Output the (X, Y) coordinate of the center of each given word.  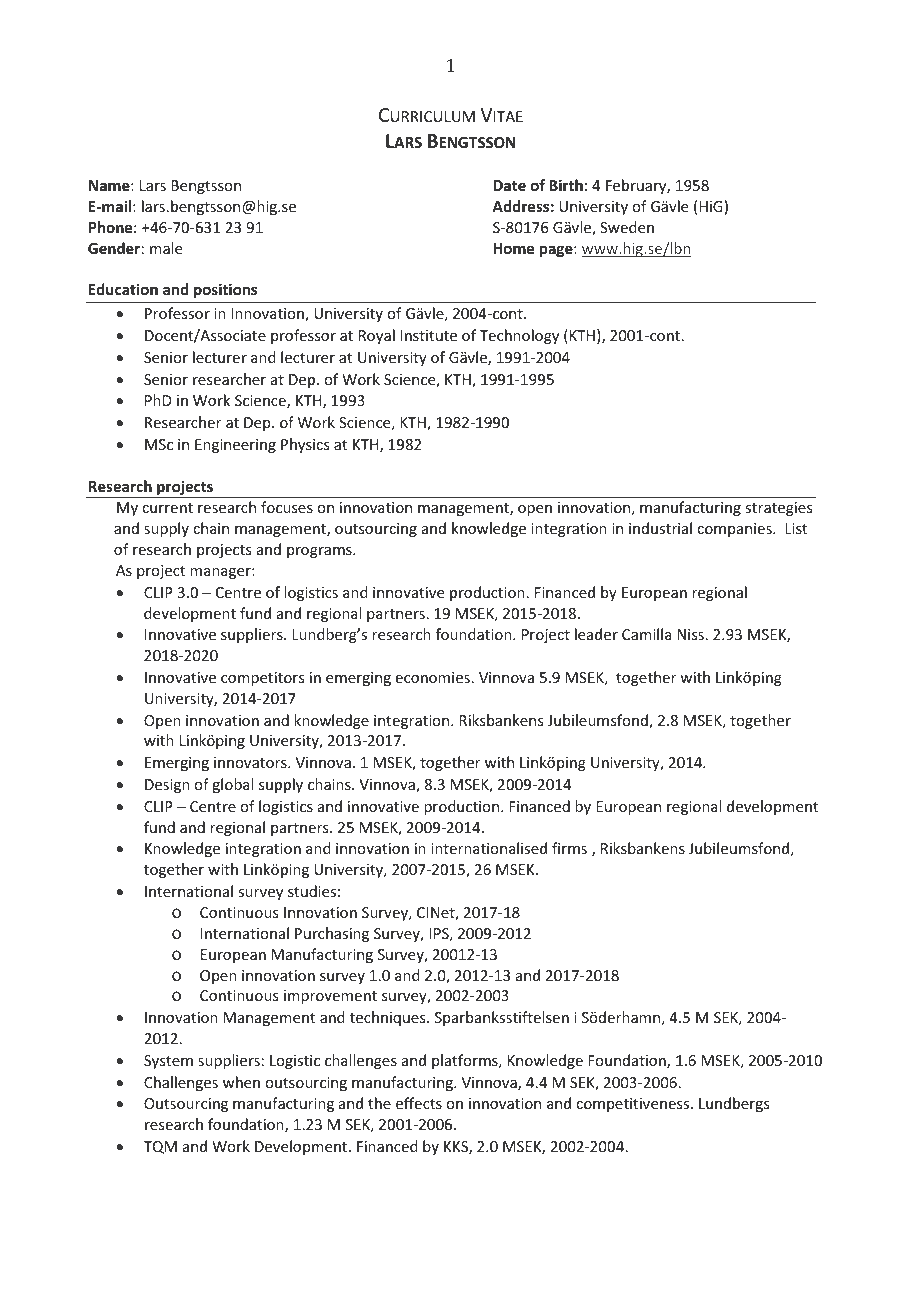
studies (312, 891)
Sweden (627, 227)
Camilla (647, 634)
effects (419, 1103)
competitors (262, 679)
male (166, 248)
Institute (428, 335)
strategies (778, 509)
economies (433, 677)
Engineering (235, 446)
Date (509, 185)
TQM (160, 1147)
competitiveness (634, 1105)
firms (569, 848)
